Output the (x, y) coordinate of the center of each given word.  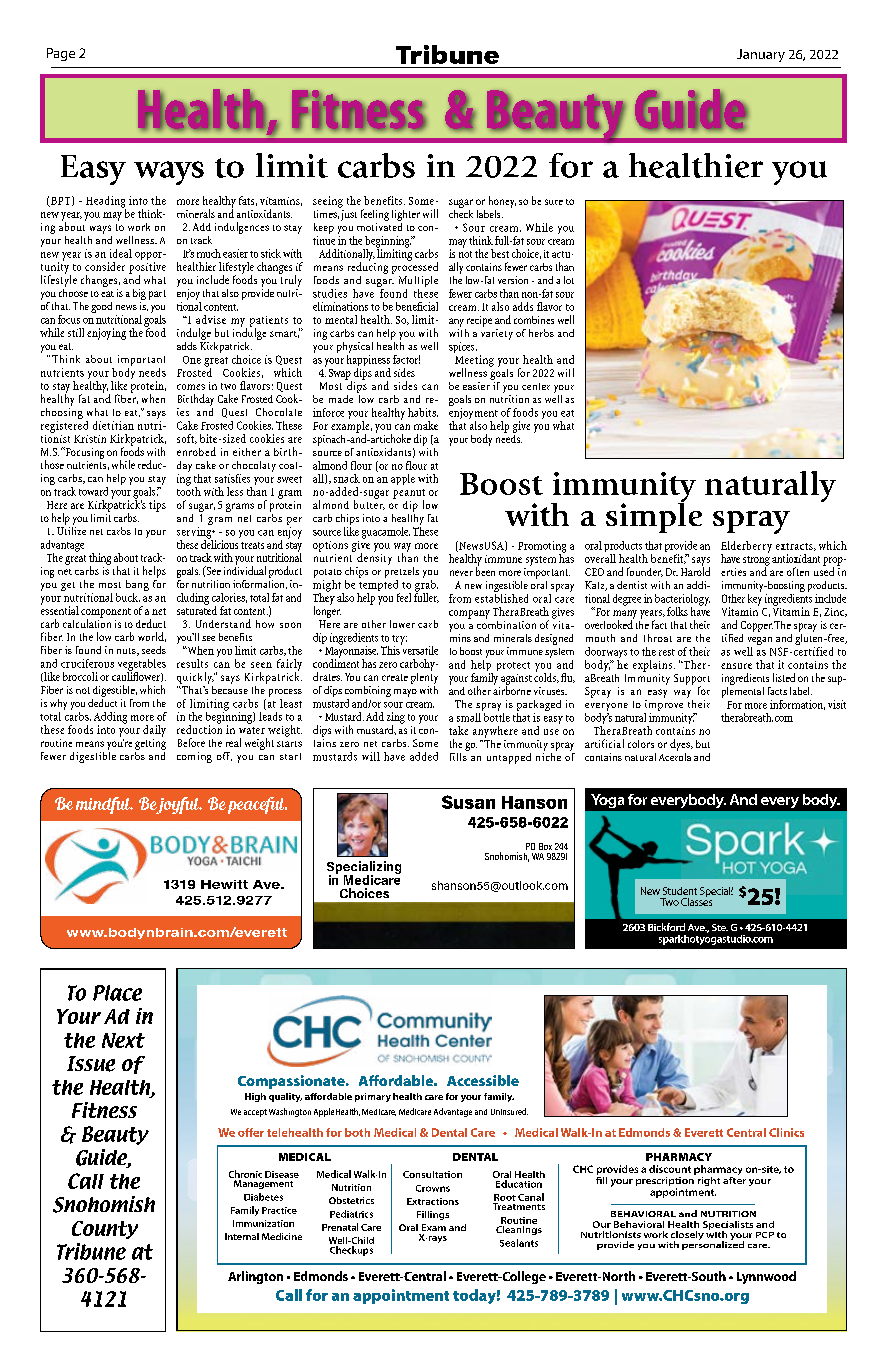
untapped (509, 758)
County (105, 1230)
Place (117, 993)
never (461, 573)
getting (150, 743)
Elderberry (746, 548)
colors (641, 744)
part (157, 295)
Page (61, 54)
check (461, 212)
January (761, 55)
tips (157, 506)
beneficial (417, 306)
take (458, 730)
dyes (681, 746)
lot (569, 280)
